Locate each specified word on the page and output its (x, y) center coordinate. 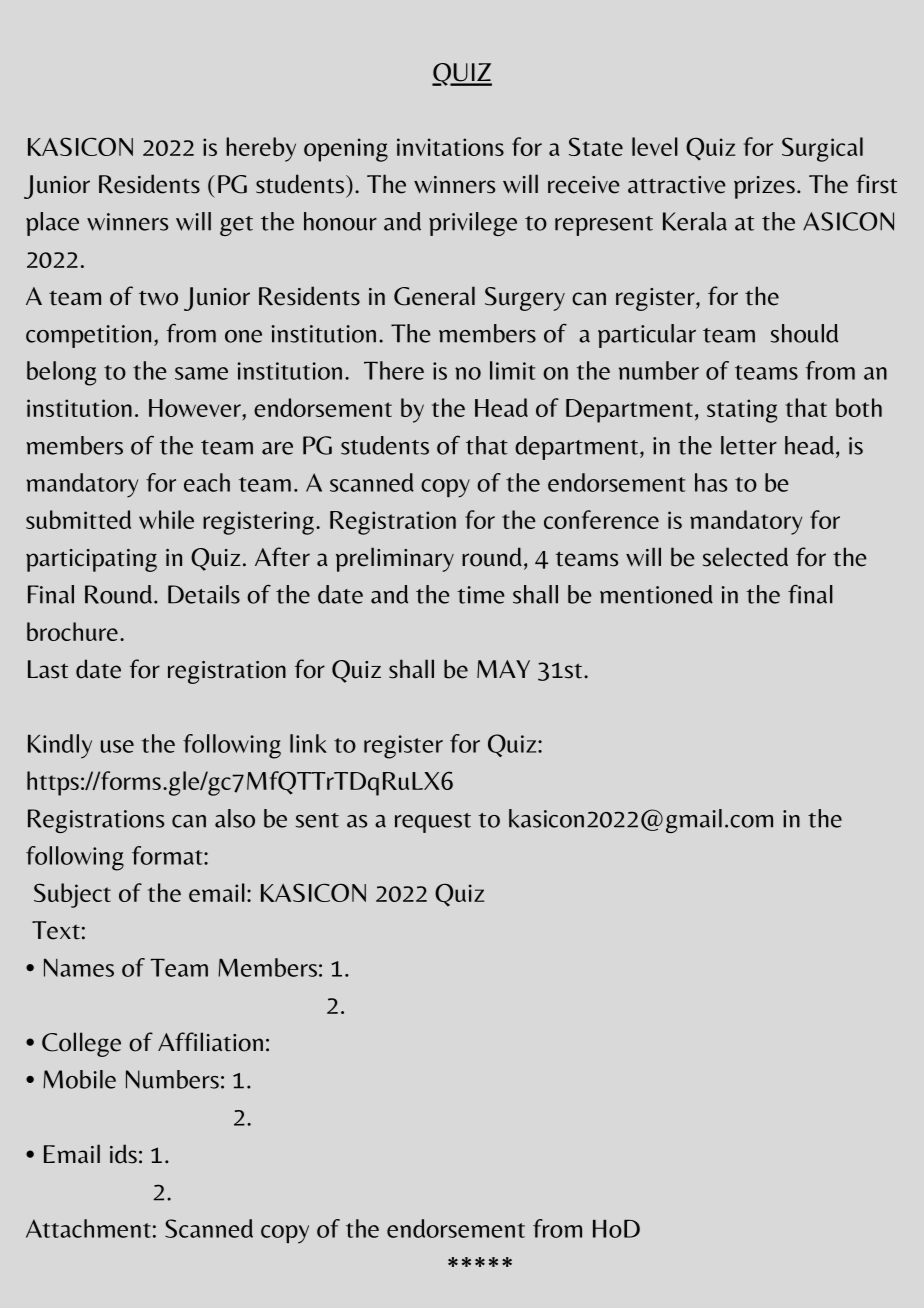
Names (79, 968)
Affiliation (210, 1042)
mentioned (656, 594)
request (433, 823)
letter (749, 445)
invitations (450, 147)
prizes (764, 187)
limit (512, 370)
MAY (503, 669)
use (117, 746)
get (236, 226)
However (196, 408)
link (308, 743)
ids (123, 1154)
